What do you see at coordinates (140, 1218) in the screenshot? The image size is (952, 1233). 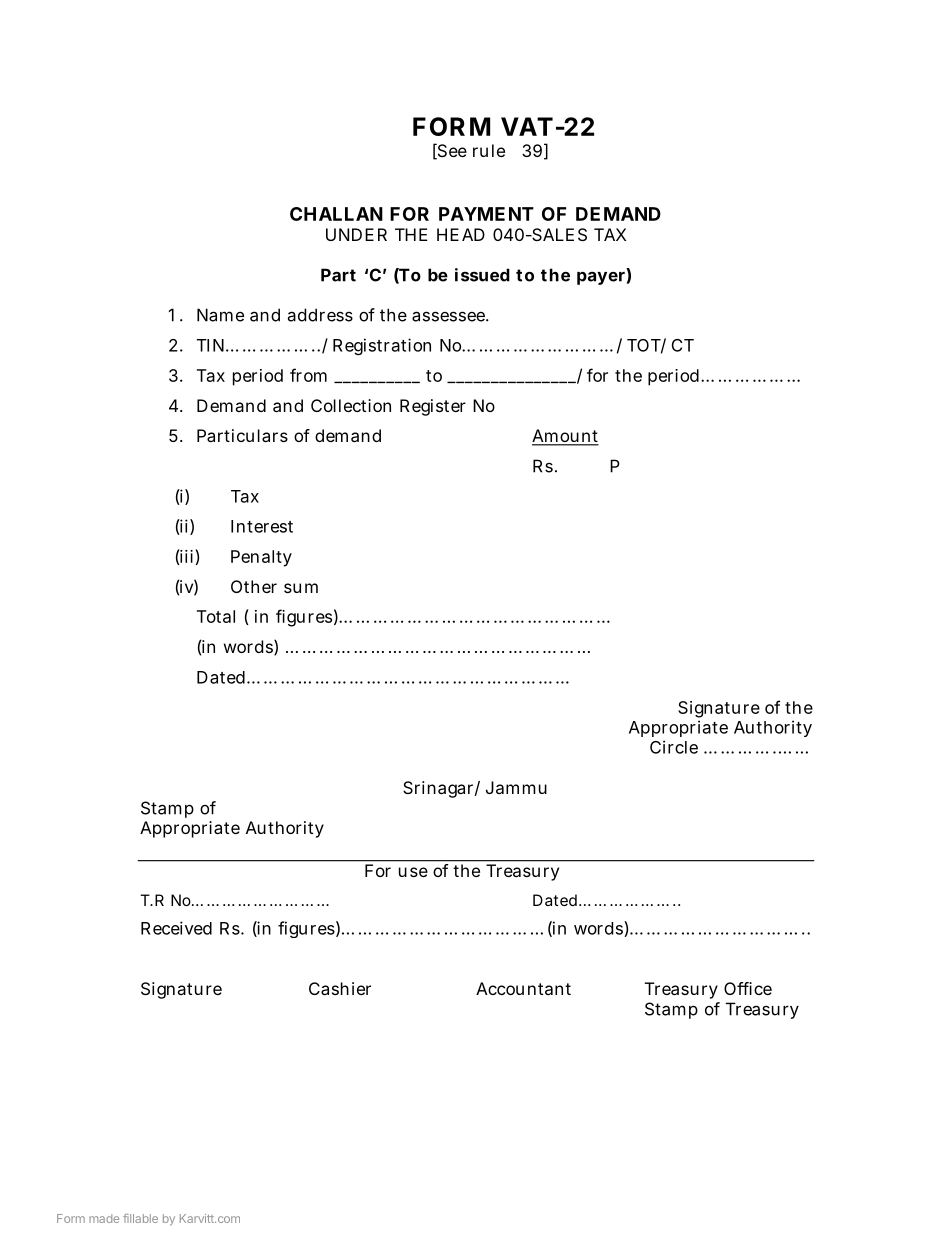 I see `fillable` at bounding box center [140, 1218].
